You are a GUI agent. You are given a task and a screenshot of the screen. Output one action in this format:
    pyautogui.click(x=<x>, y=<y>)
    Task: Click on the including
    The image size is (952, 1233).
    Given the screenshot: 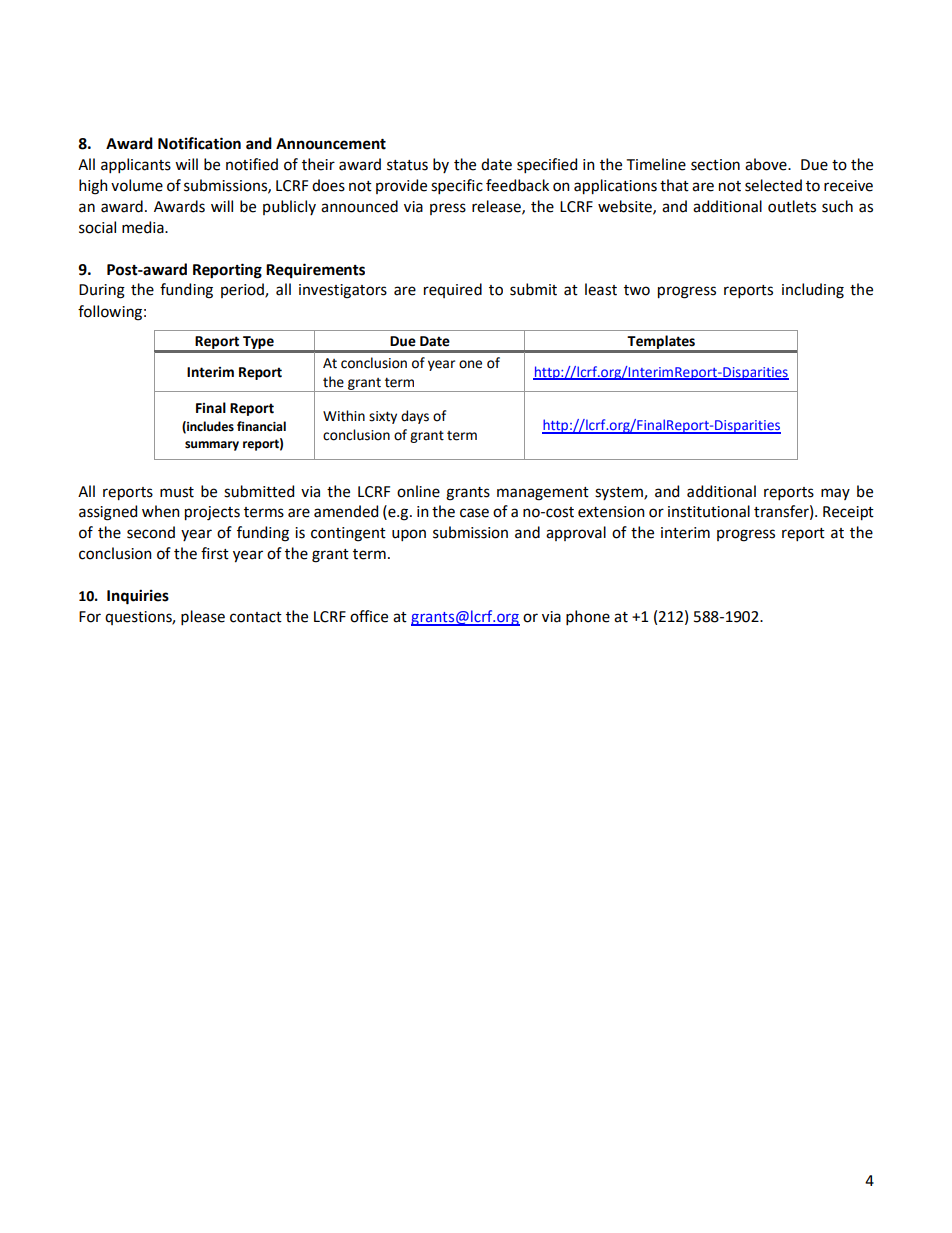 What is the action you would take?
    pyautogui.click(x=813, y=291)
